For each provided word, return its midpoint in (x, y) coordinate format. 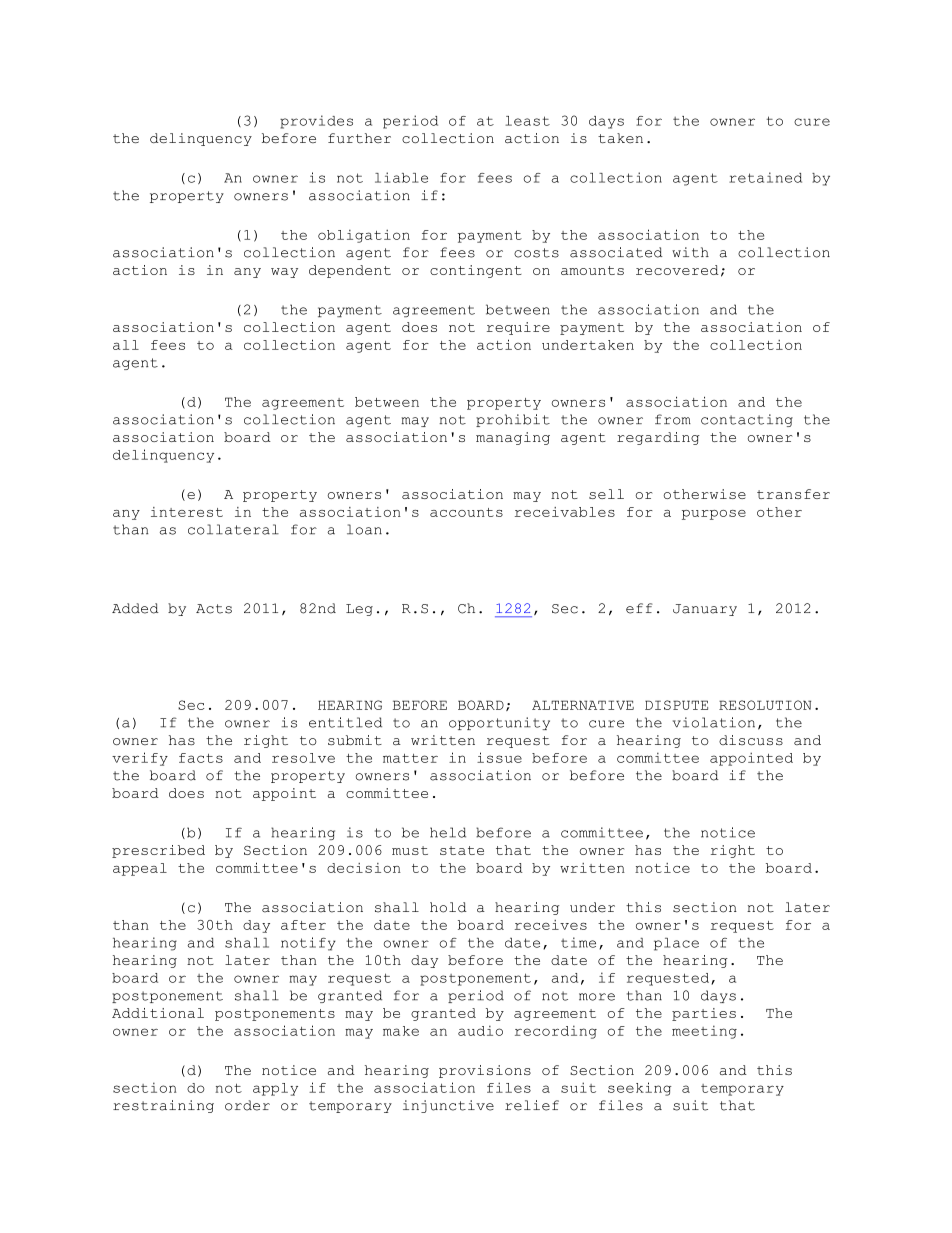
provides (316, 122)
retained (765, 177)
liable (401, 177)
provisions (485, 1071)
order (247, 1105)
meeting (704, 1032)
